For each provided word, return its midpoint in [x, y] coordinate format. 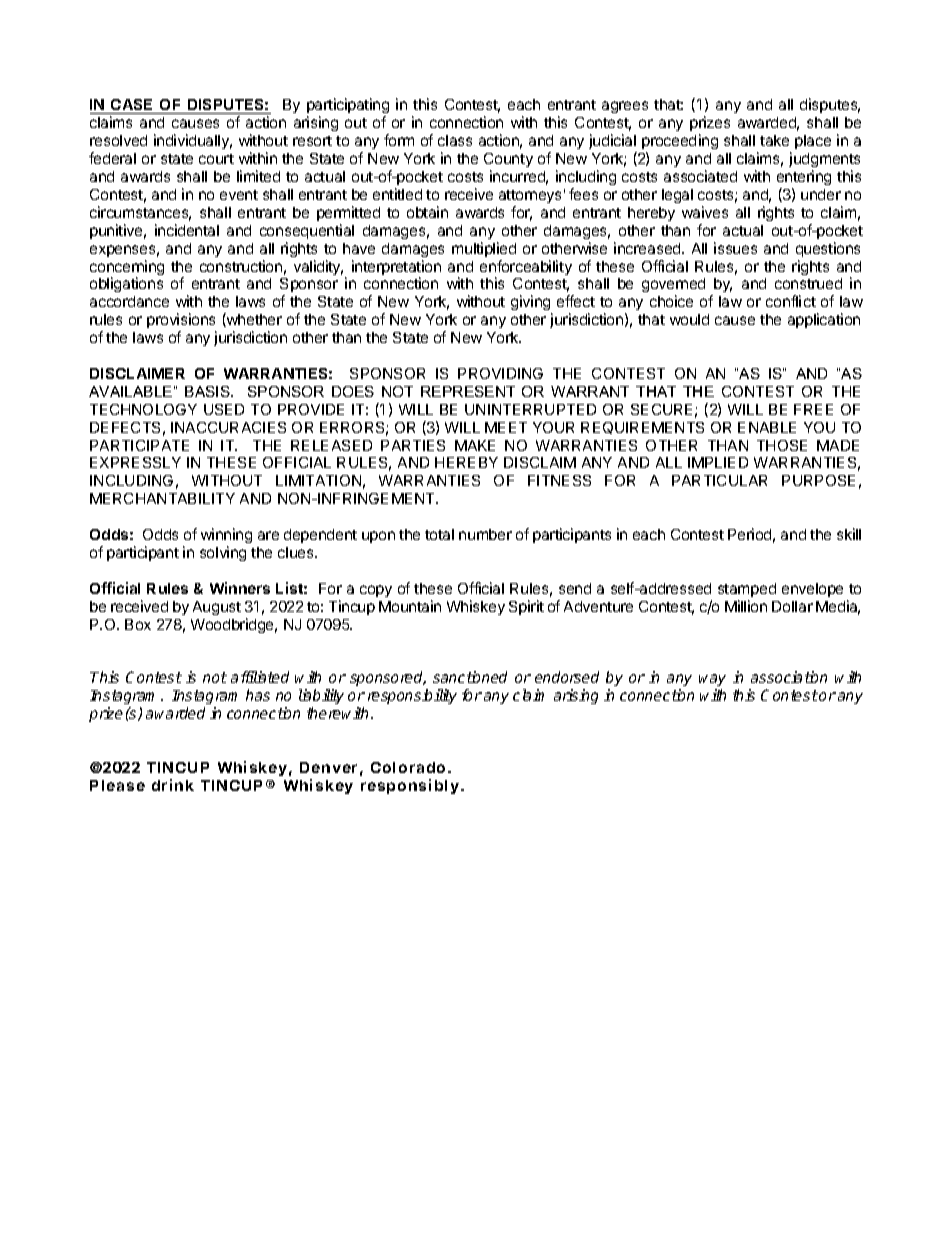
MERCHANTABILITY [162, 498]
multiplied [484, 249]
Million [746, 606]
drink [173, 785]
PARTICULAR [719, 480]
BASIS [208, 391]
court [216, 159]
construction [241, 266]
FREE [813, 409]
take [774, 140]
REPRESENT [468, 391]
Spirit [526, 607]
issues [735, 248]
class [455, 140]
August [217, 608]
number [485, 534]
